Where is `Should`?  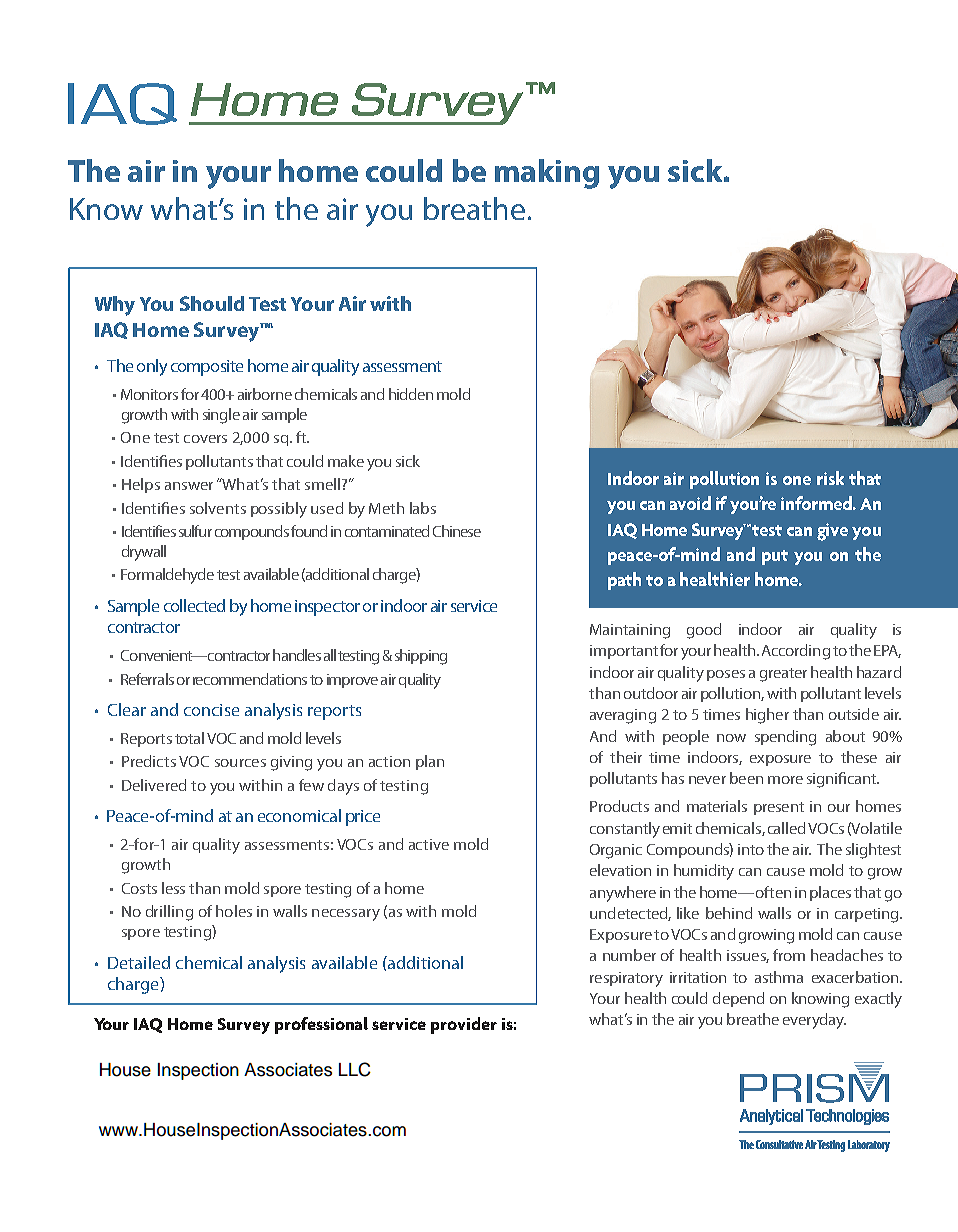 Should is located at coordinates (212, 303).
